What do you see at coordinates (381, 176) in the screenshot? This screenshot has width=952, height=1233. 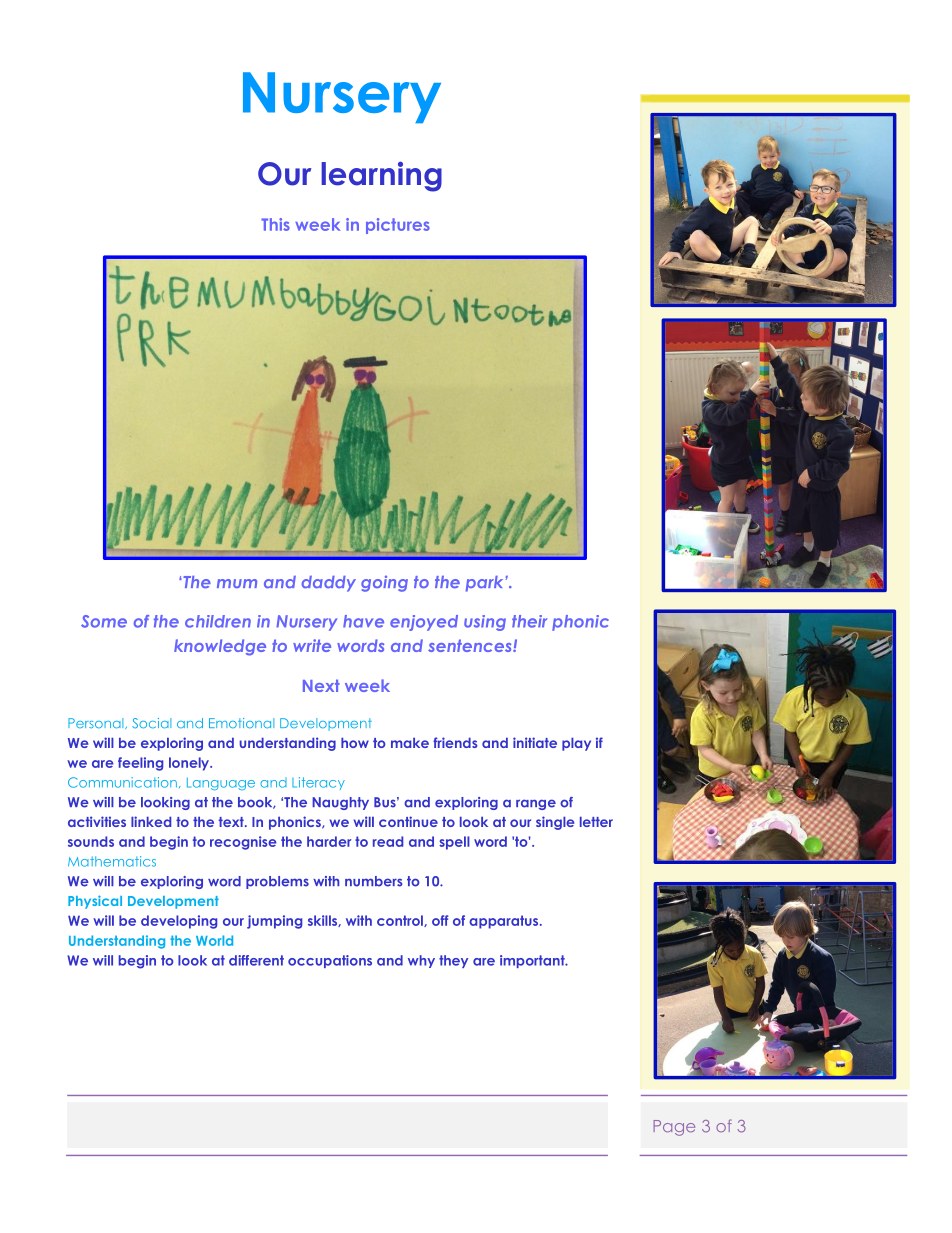 I see `learning` at bounding box center [381, 176].
